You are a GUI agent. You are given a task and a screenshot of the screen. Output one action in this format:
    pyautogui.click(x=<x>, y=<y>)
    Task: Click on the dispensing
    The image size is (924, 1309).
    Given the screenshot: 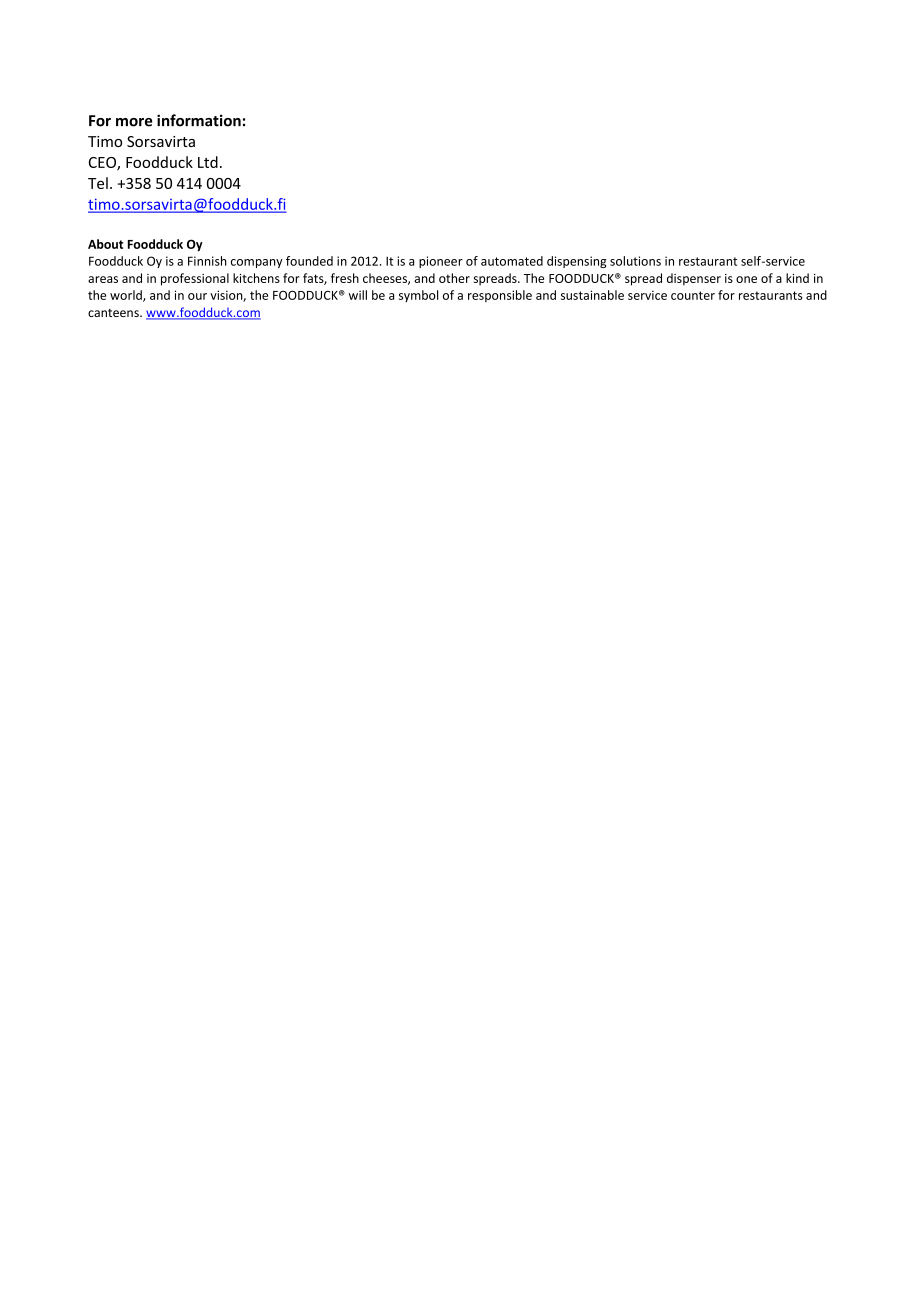 What is the action you would take?
    pyautogui.click(x=577, y=262)
